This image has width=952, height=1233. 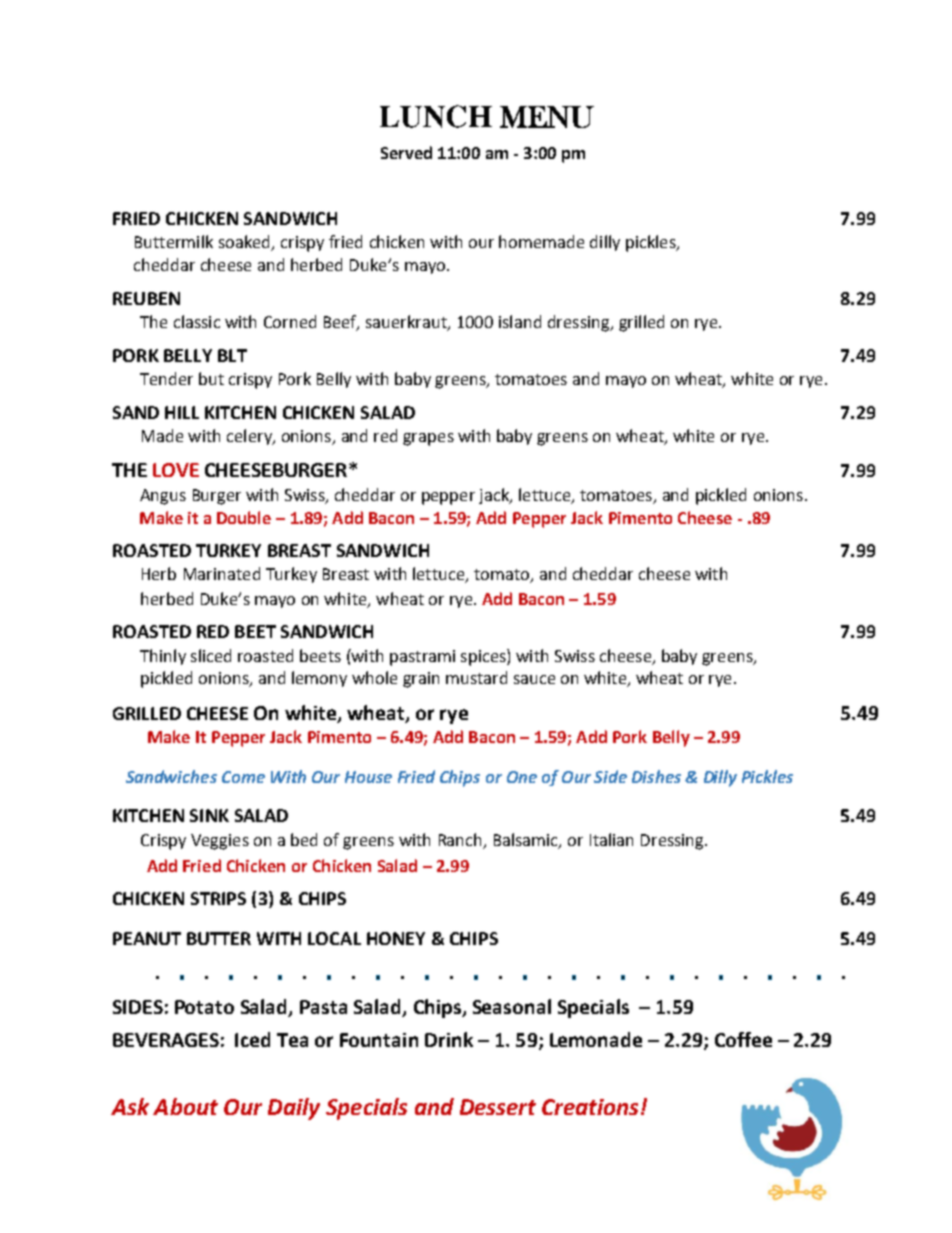 I want to click on sauce, so click(x=534, y=679).
